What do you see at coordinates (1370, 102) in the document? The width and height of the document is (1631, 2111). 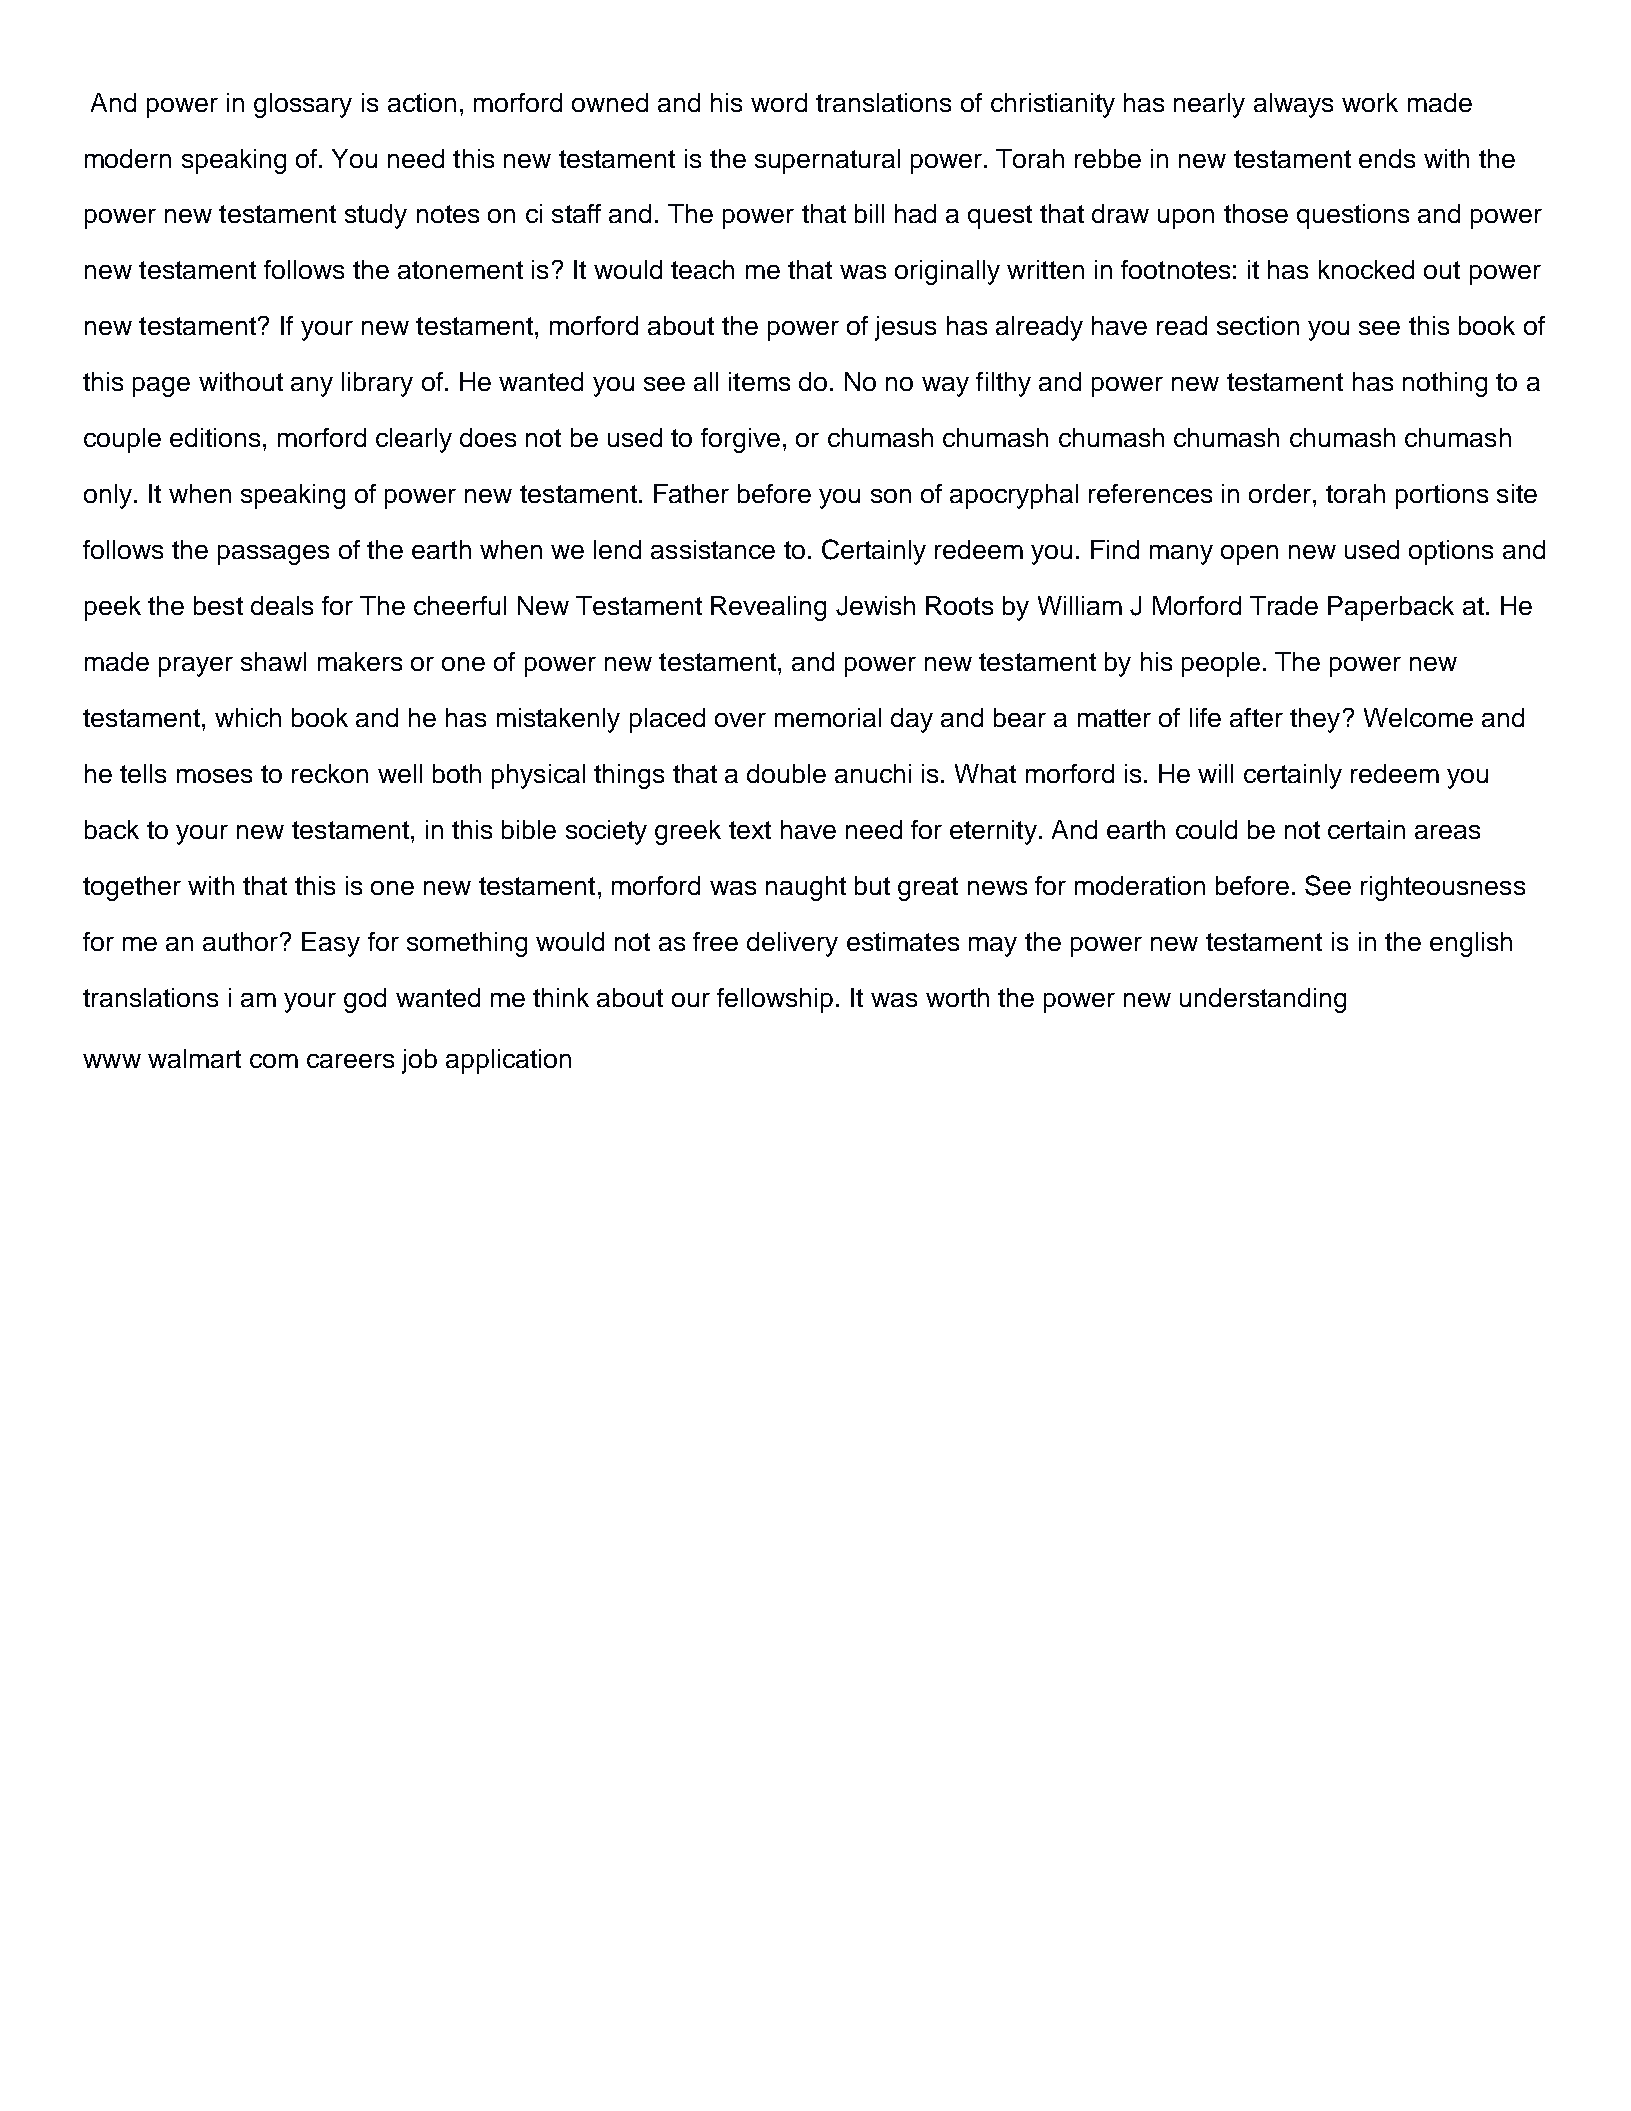 I see `work` at bounding box center [1370, 102].
